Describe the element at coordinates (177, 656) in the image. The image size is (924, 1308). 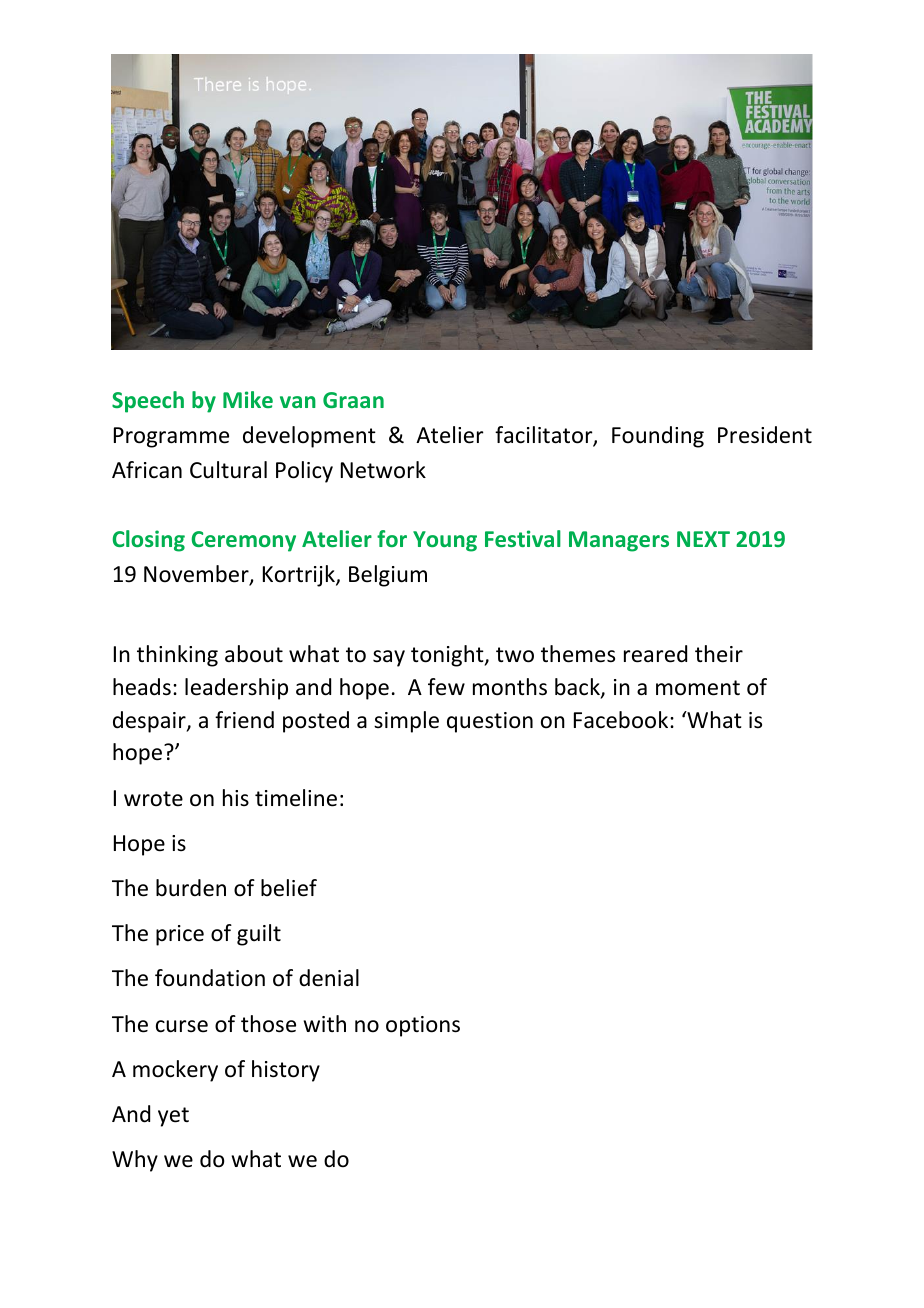
I see `thinking` at that location.
